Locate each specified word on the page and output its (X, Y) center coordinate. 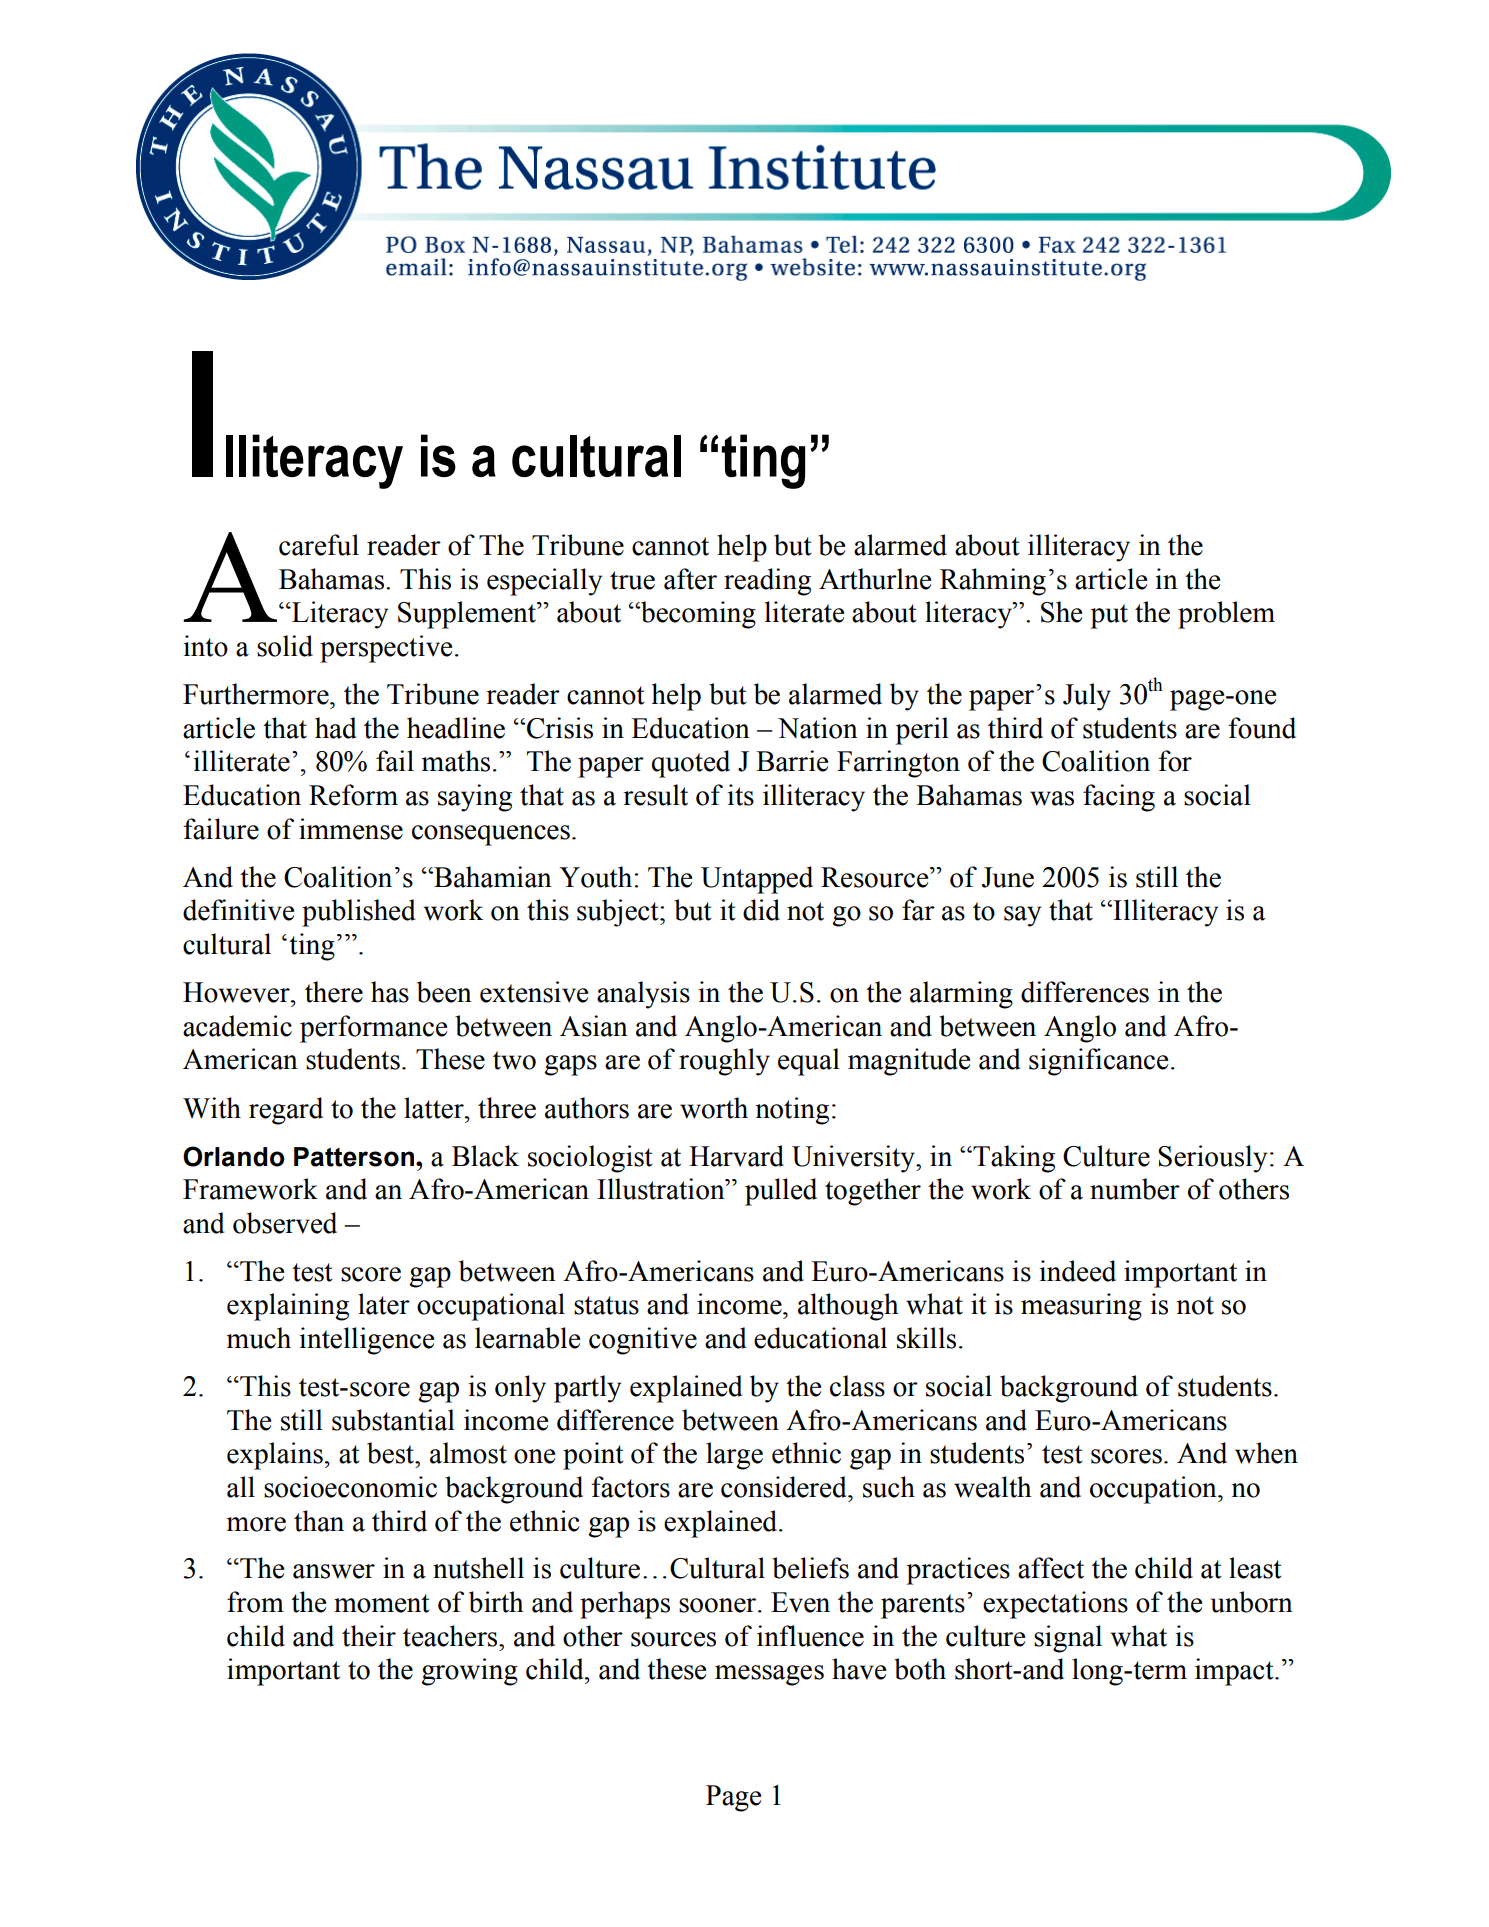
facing (1119, 798)
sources (673, 1639)
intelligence (366, 1341)
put (1109, 616)
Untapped (757, 880)
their (369, 1636)
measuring (1081, 1307)
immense (351, 829)
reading (767, 582)
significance (1098, 1062)
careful (319, 545)
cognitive (643, 1341)
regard (286, 1111)
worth (714, 1108)
